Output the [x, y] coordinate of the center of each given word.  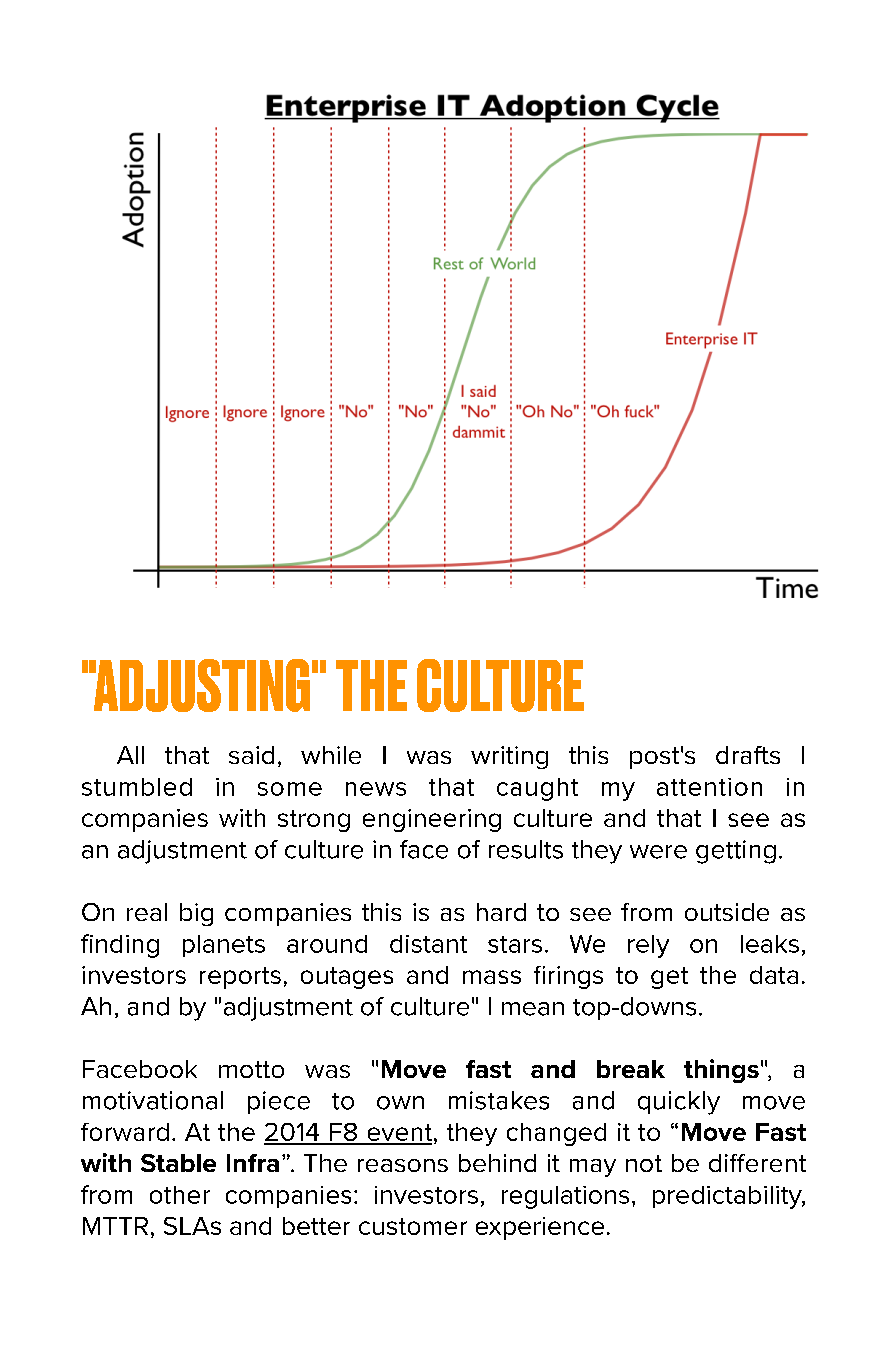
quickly [679, 1103]
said [251, 755]
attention [709, 787]
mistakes [499, 1100]
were [658, 852]
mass [492, 977]
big [196, 914]
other [180, 1195]
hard [501, 912]
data [774, 975]
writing [509, 757]
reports [240, 978]
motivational [153, 1100]
